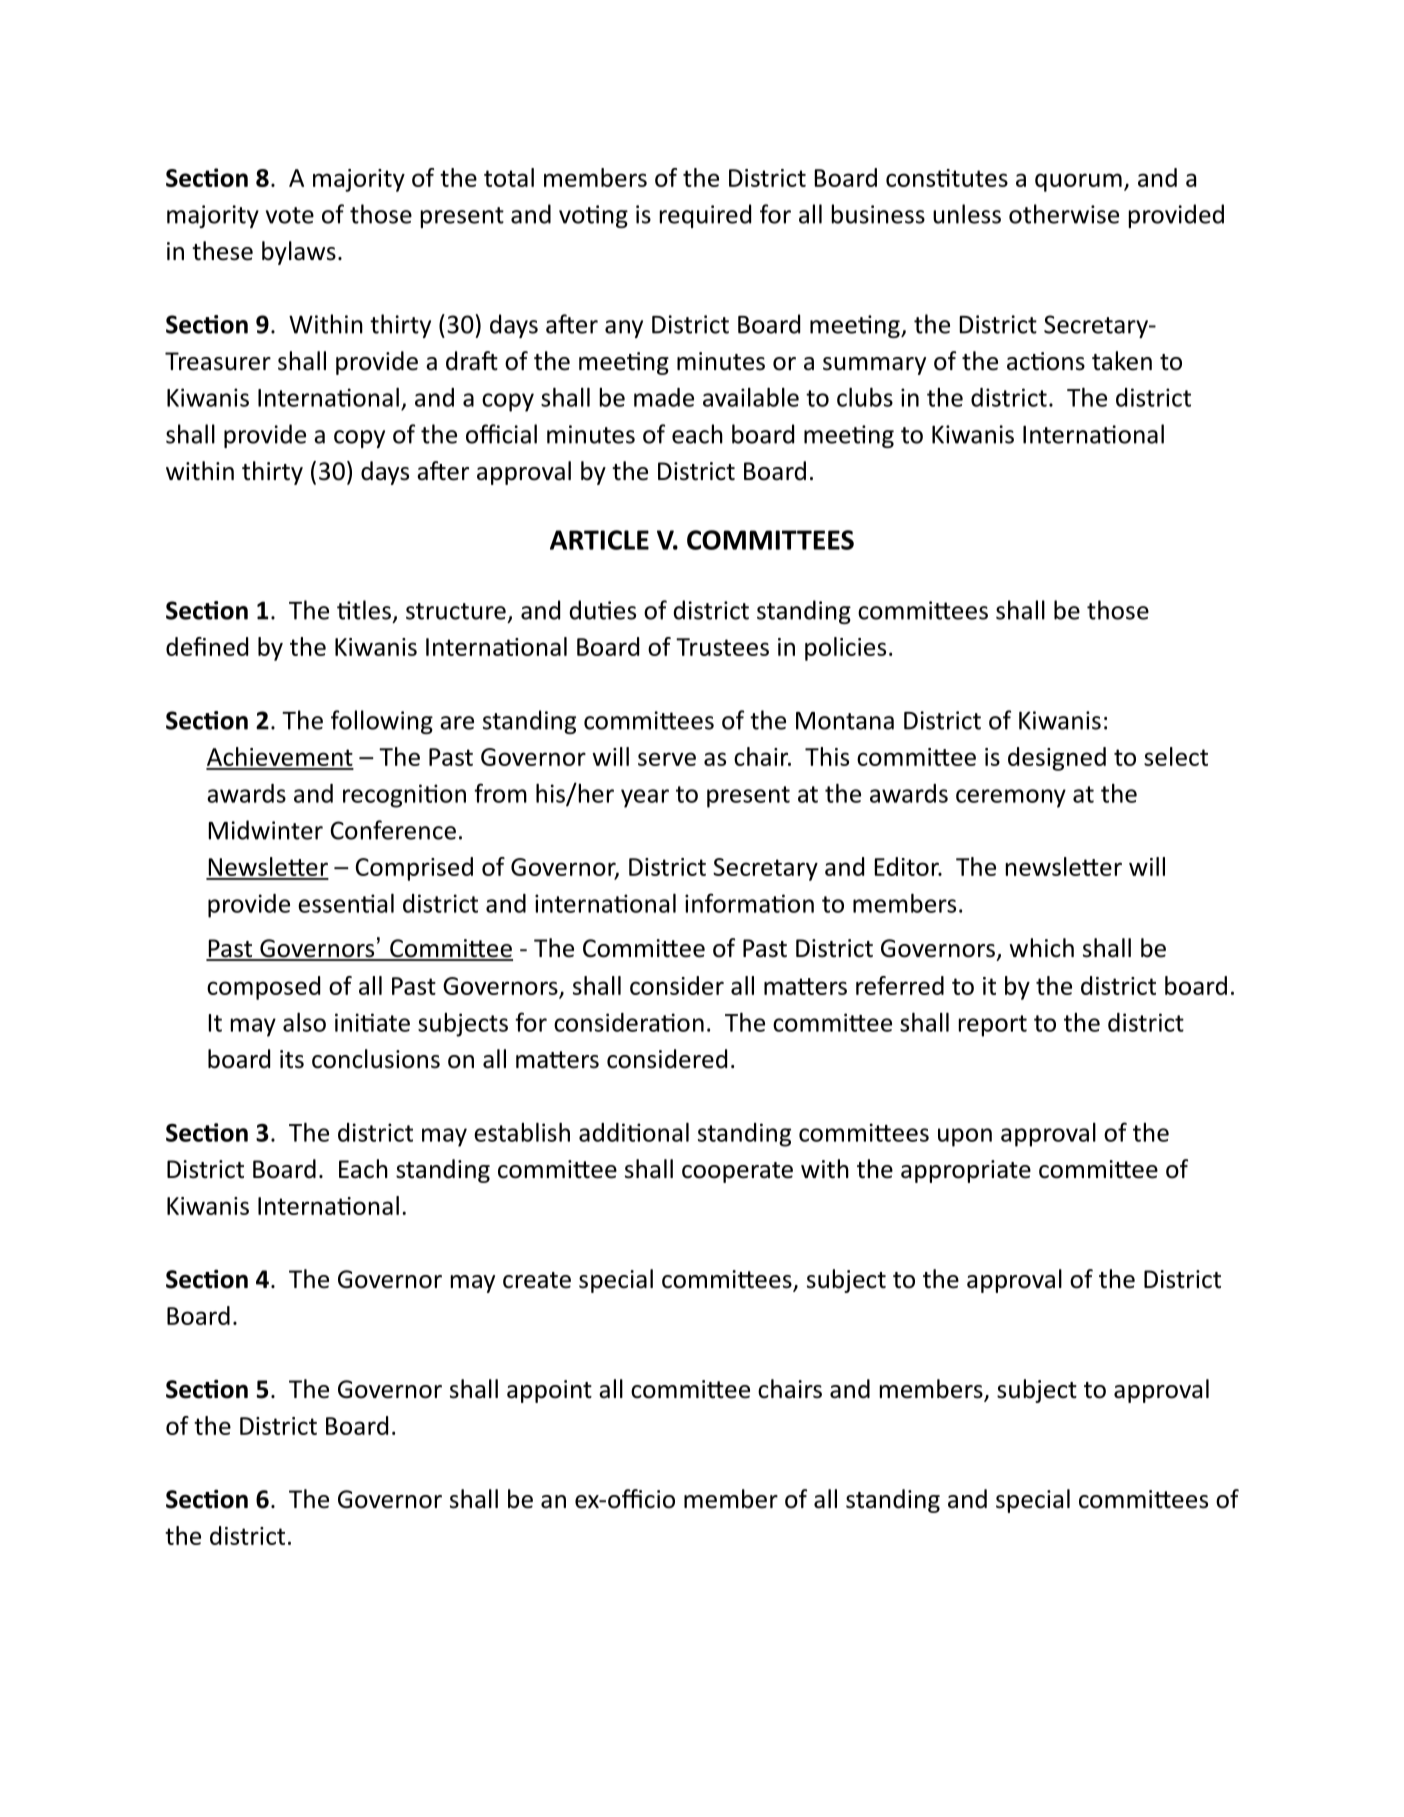 This screenshot has width=1404, height=1817. Describe the element at coordinates (705, 216) in the screenshot. I see `required` at that location.
